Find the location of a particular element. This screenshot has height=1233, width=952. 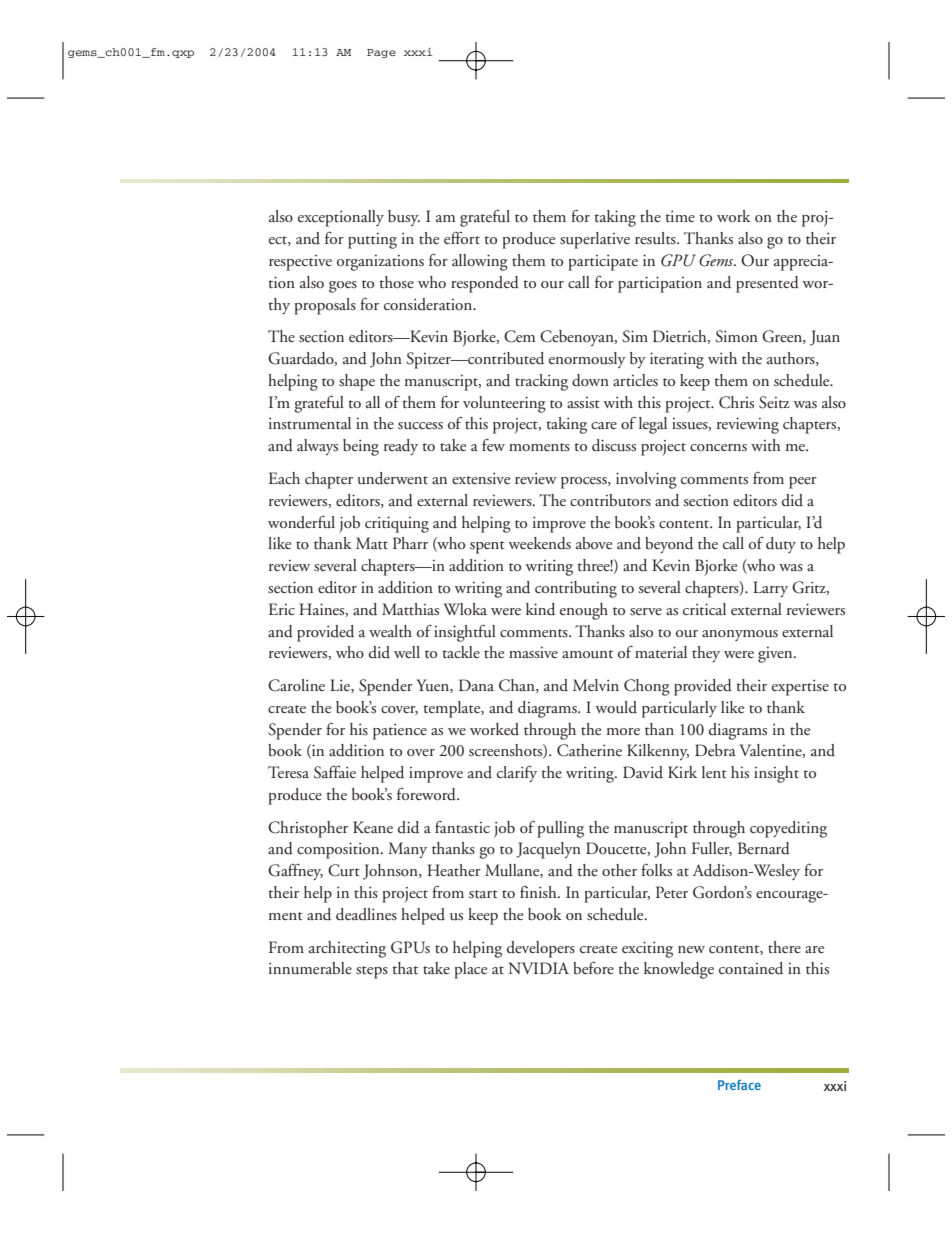

Simon is located at coordinates (736, 336).
